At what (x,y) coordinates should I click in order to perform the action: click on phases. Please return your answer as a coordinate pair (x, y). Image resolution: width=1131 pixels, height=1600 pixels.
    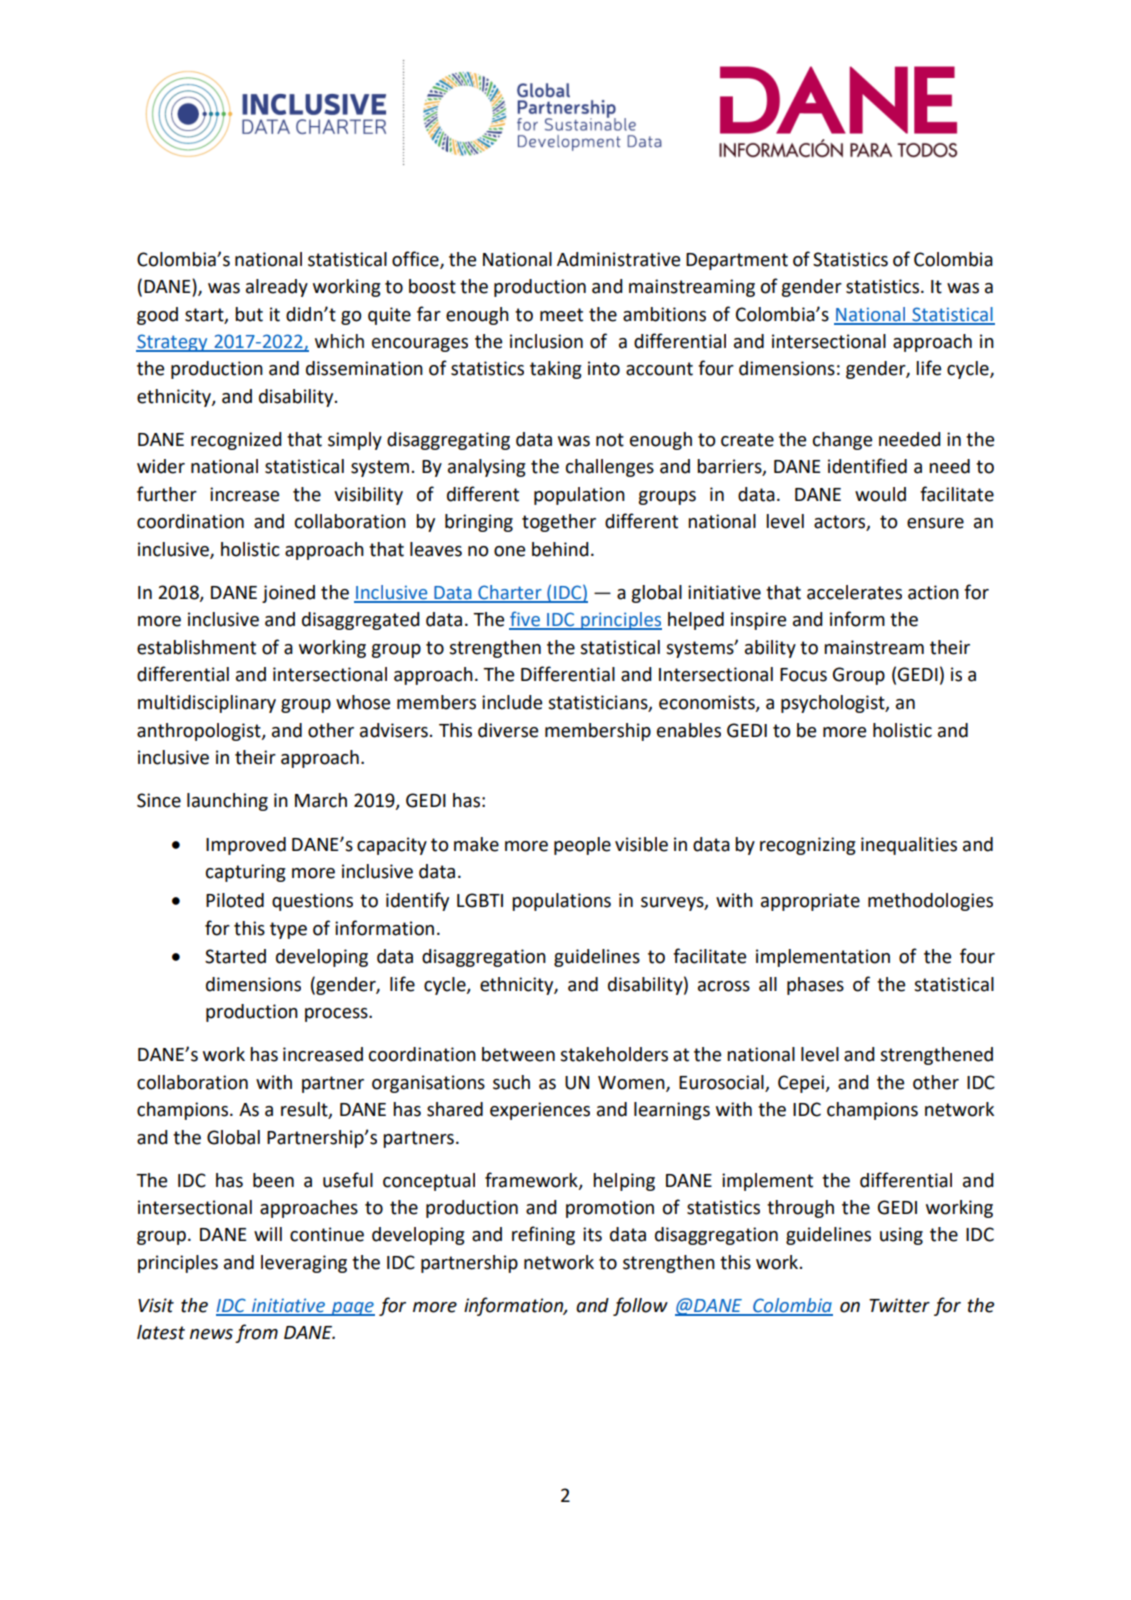
    Looking at the image, I should click on (815, 986).
